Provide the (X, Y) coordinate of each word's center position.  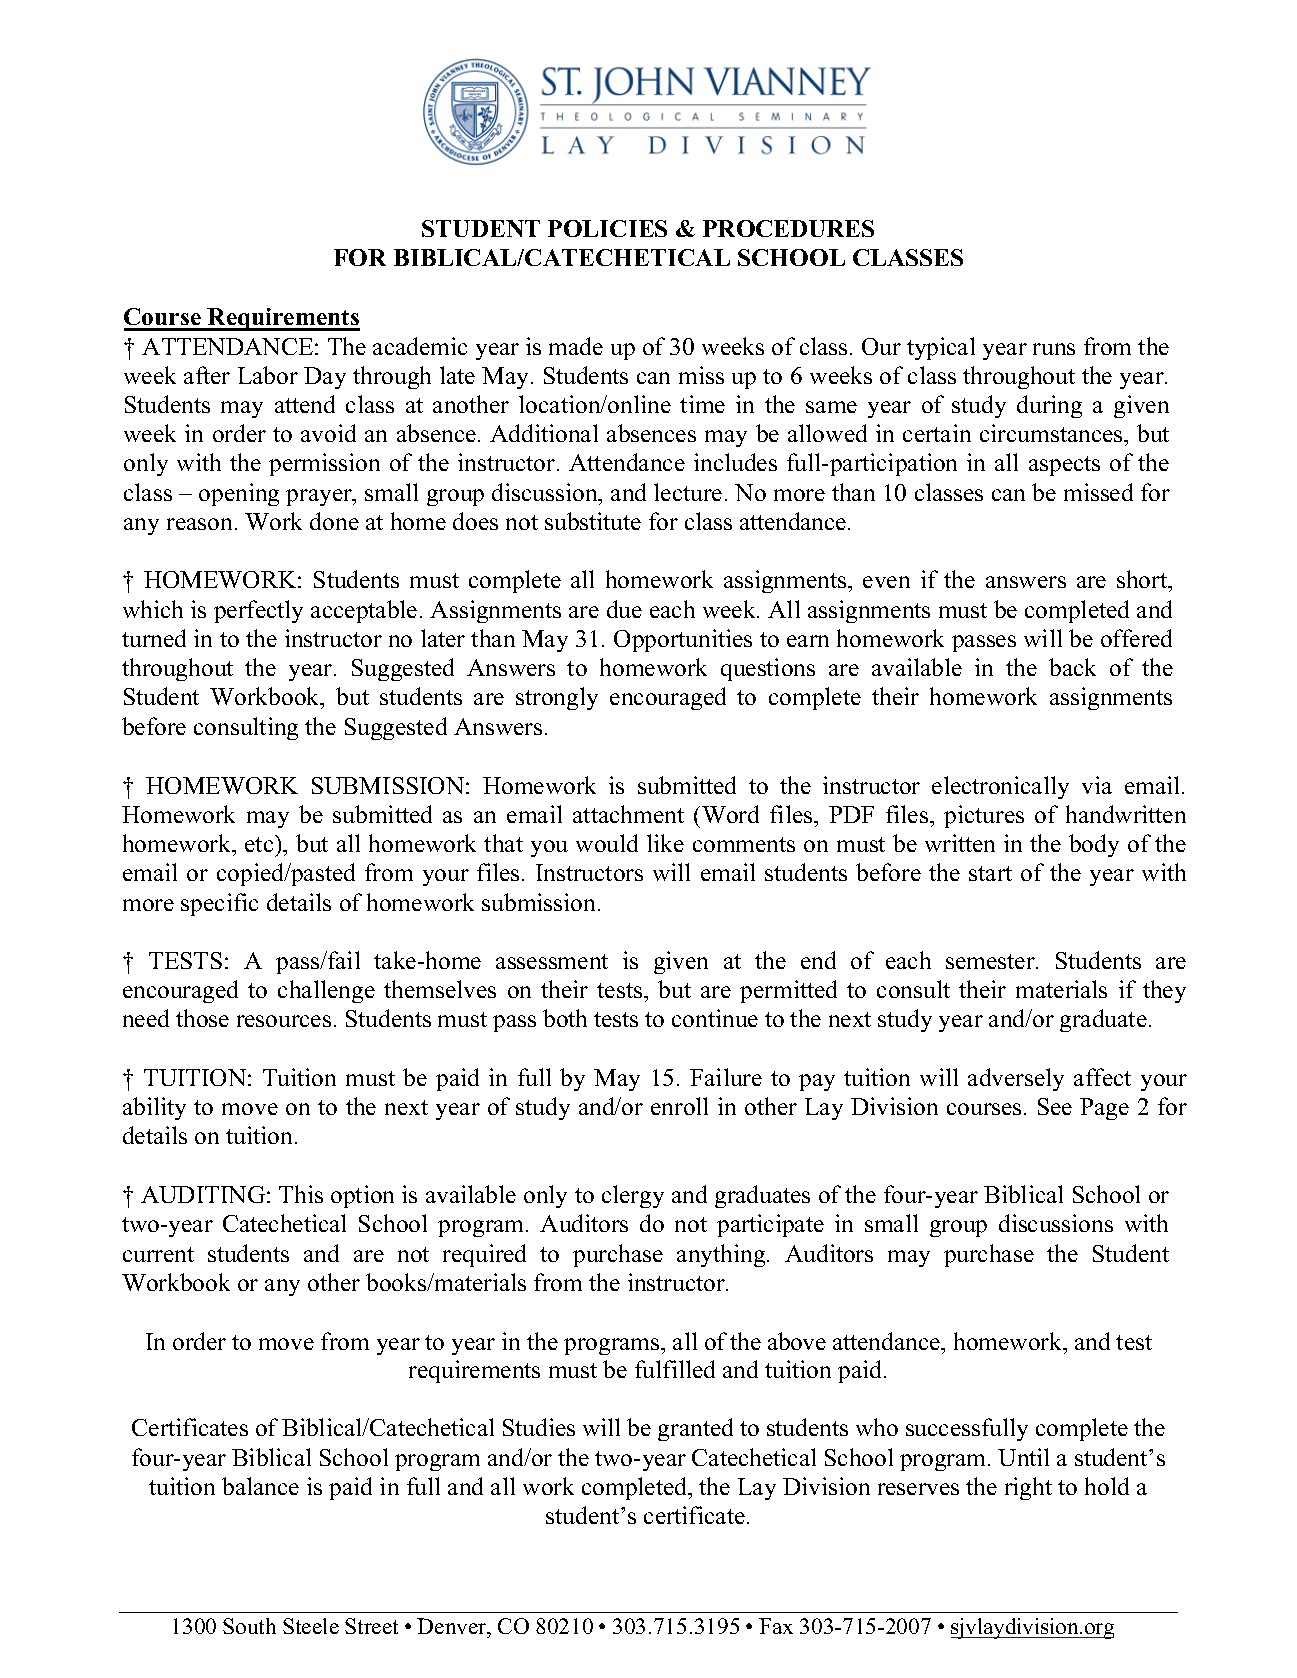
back (1072, 667)
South (249, 1626)
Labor (268, 375)
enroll (679, 1106)
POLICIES (607, 228)
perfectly (258, 611)
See (1055, 1106)
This (301, 1194)
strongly (557, 698)
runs (1054, 349)
